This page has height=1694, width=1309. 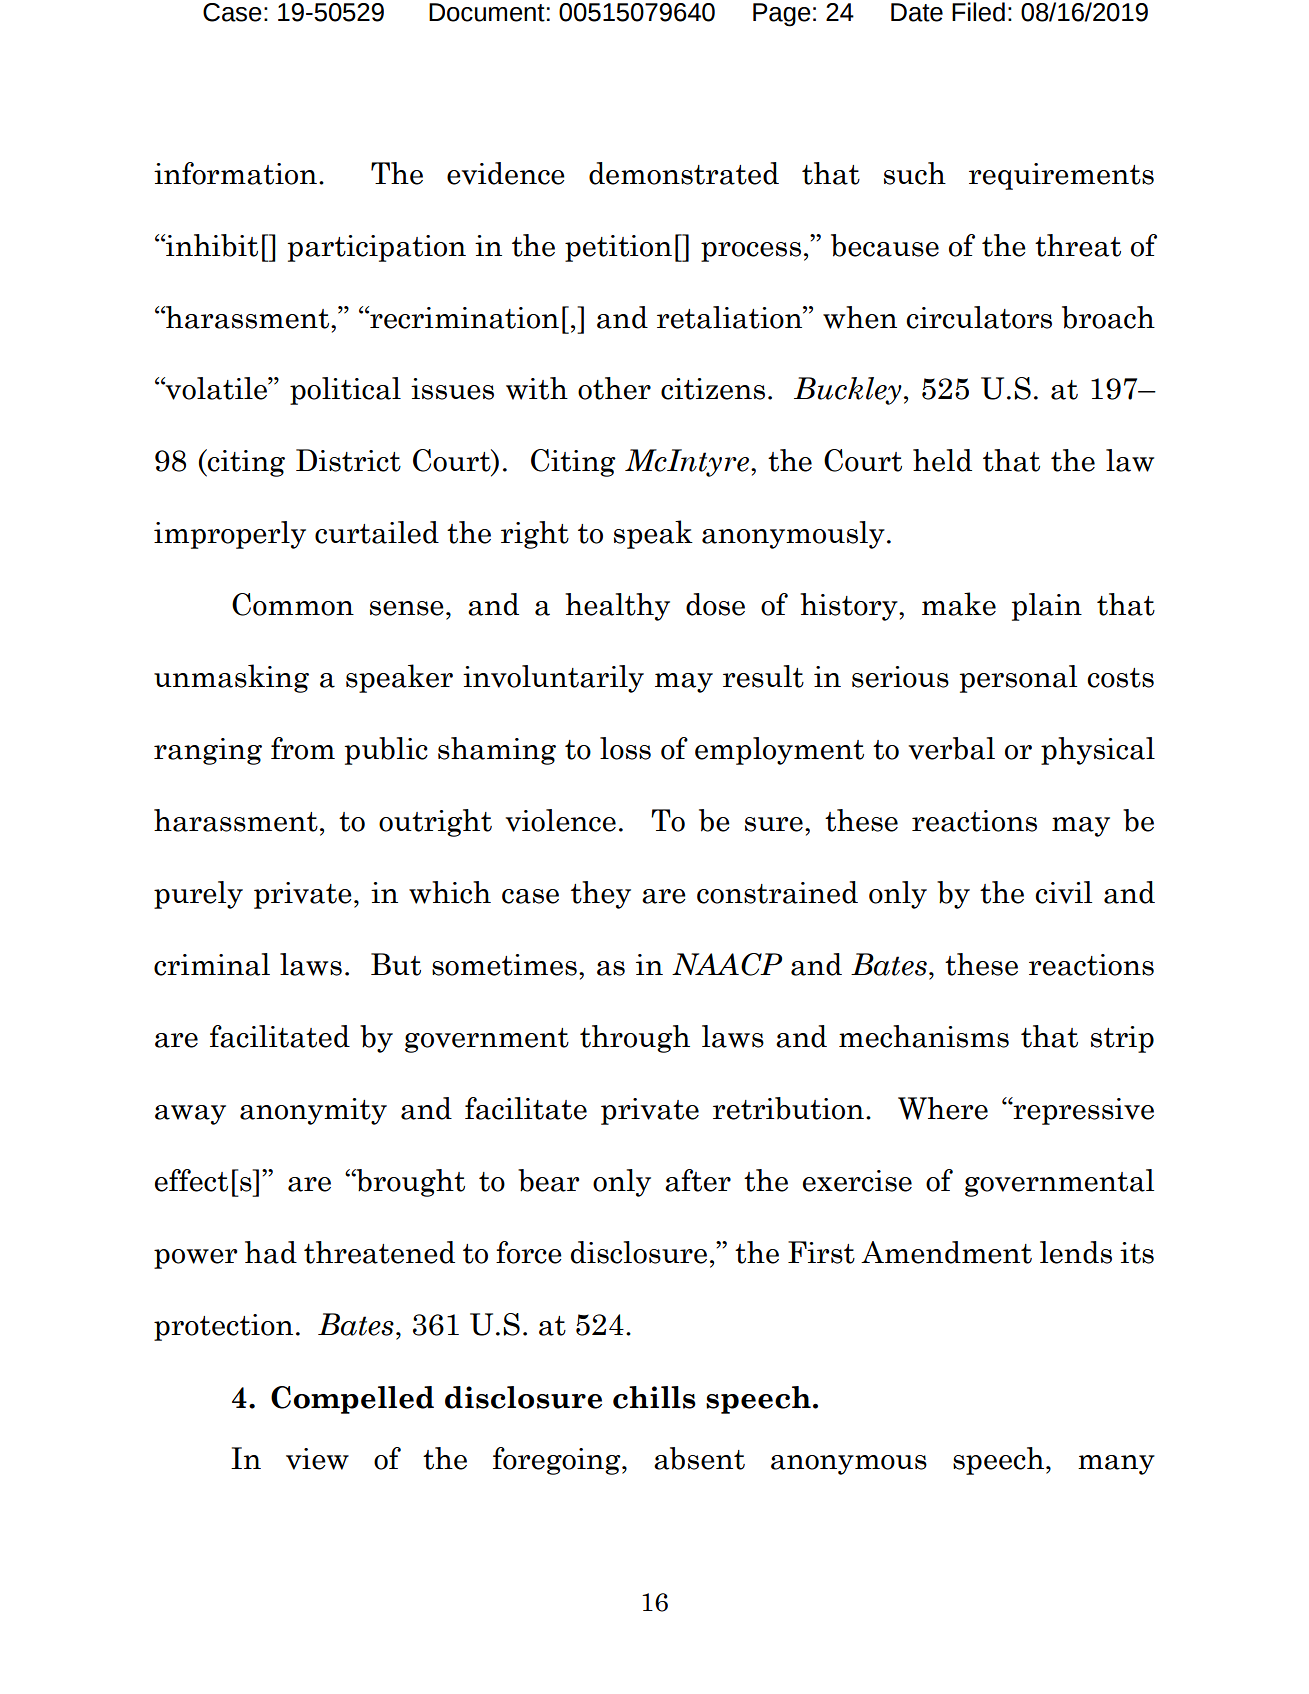 I want to click on Filed, so click(x=978, y=12).
